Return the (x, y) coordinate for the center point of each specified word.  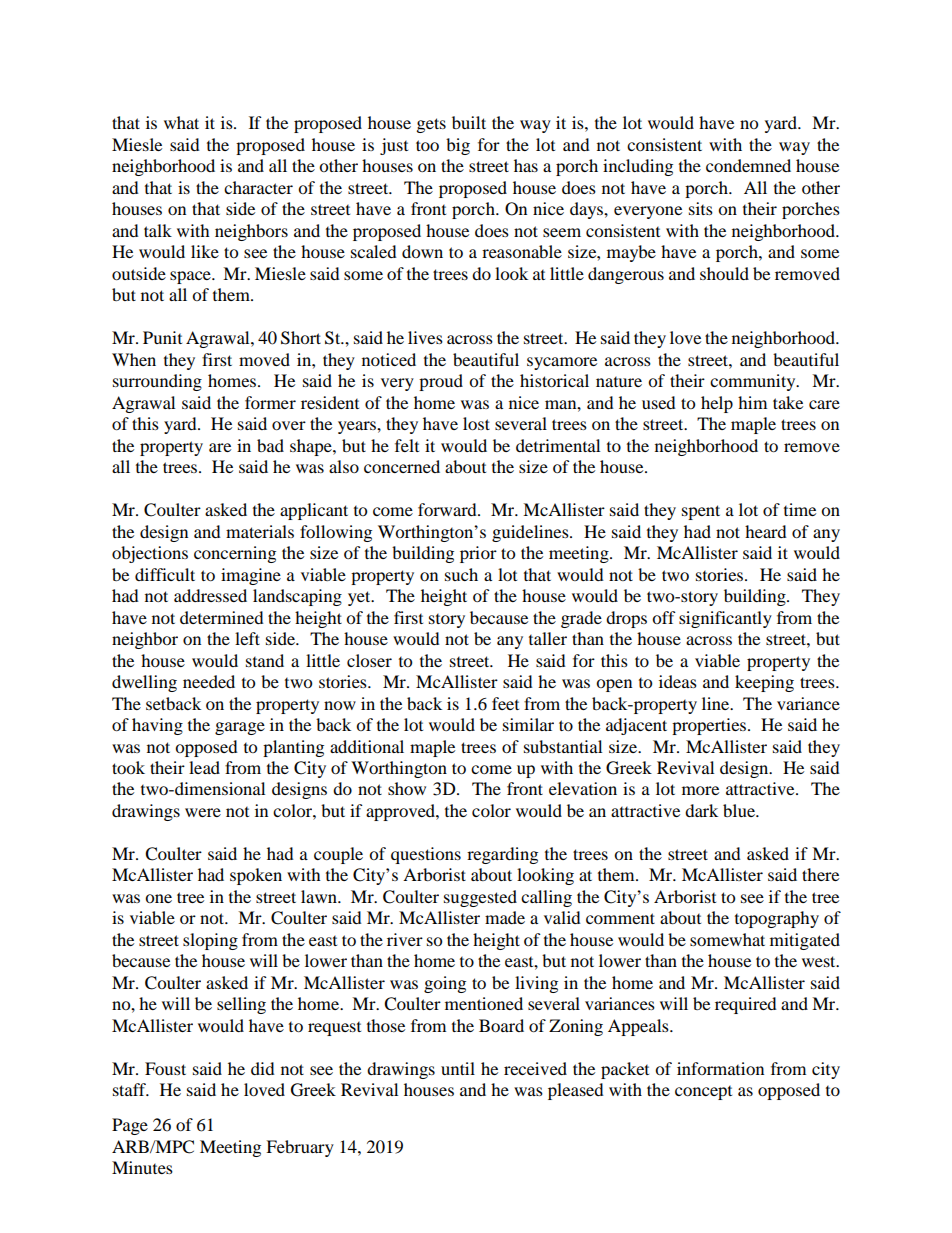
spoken (256, 876)
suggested (480, 898)
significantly (725, 619)
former (270, 402)
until (458, 1068)
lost (476, 423)
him (752, 402)
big (458, 146)
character (258, 187)
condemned (748, 165)
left (247, 638)
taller (548, 638)
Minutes (142, 1167)
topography (777, 919)
